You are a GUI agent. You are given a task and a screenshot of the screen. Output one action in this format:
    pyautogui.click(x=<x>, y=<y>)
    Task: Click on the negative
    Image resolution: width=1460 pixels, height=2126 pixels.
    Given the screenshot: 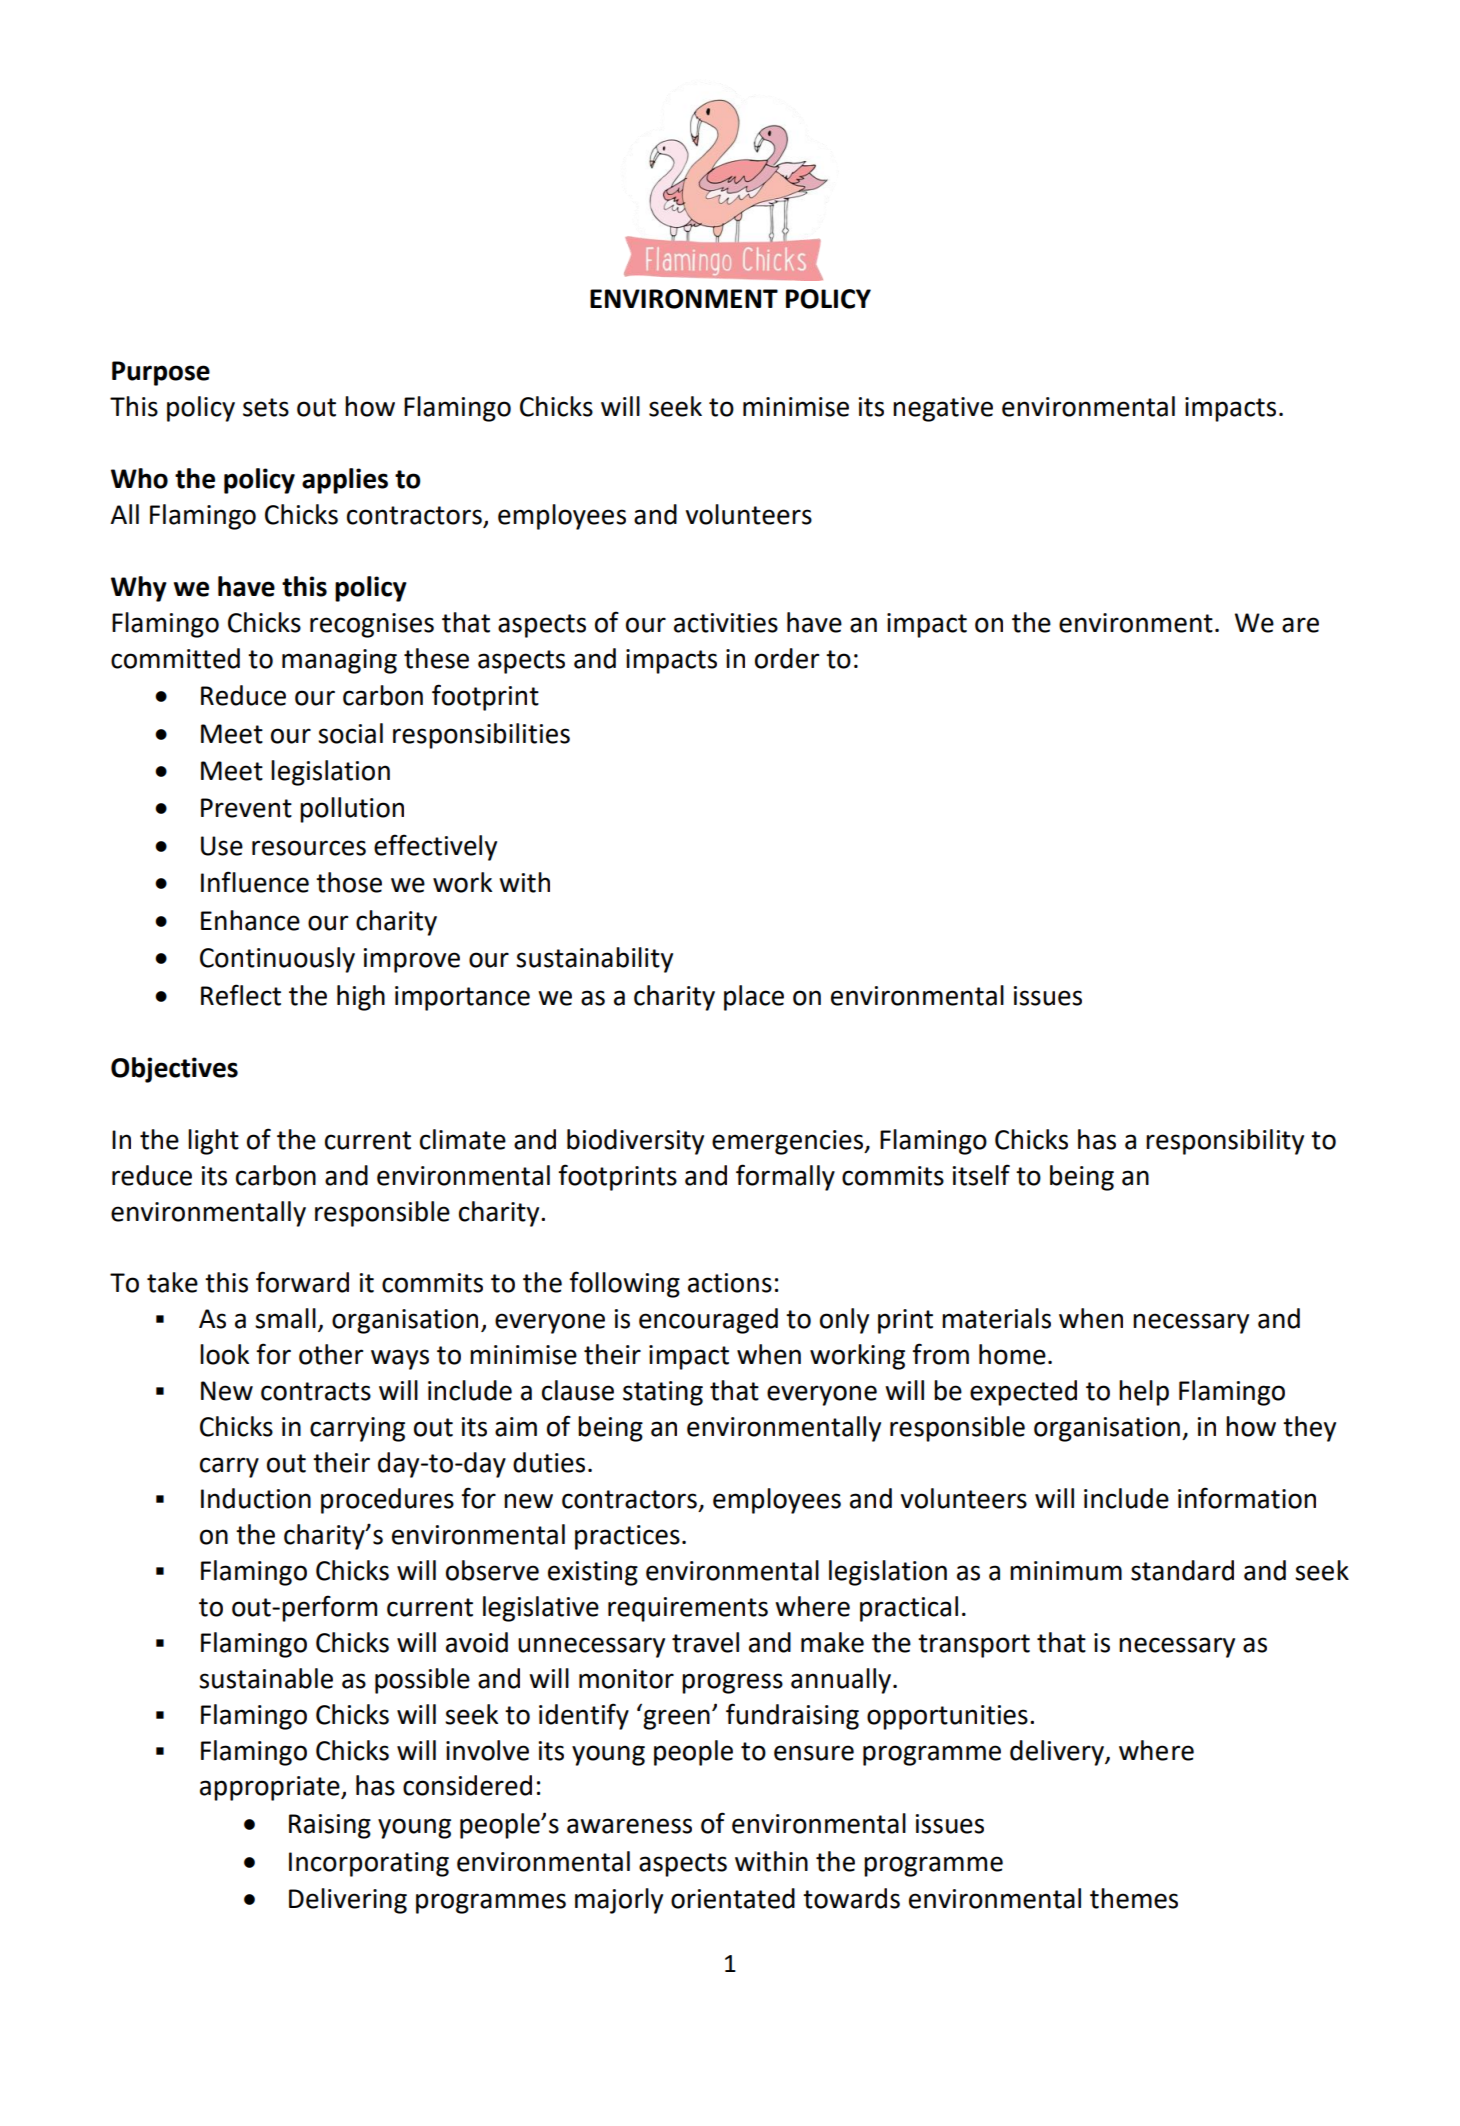 What is the action you would take?
    pyautogui.click(x=943, y=409)
